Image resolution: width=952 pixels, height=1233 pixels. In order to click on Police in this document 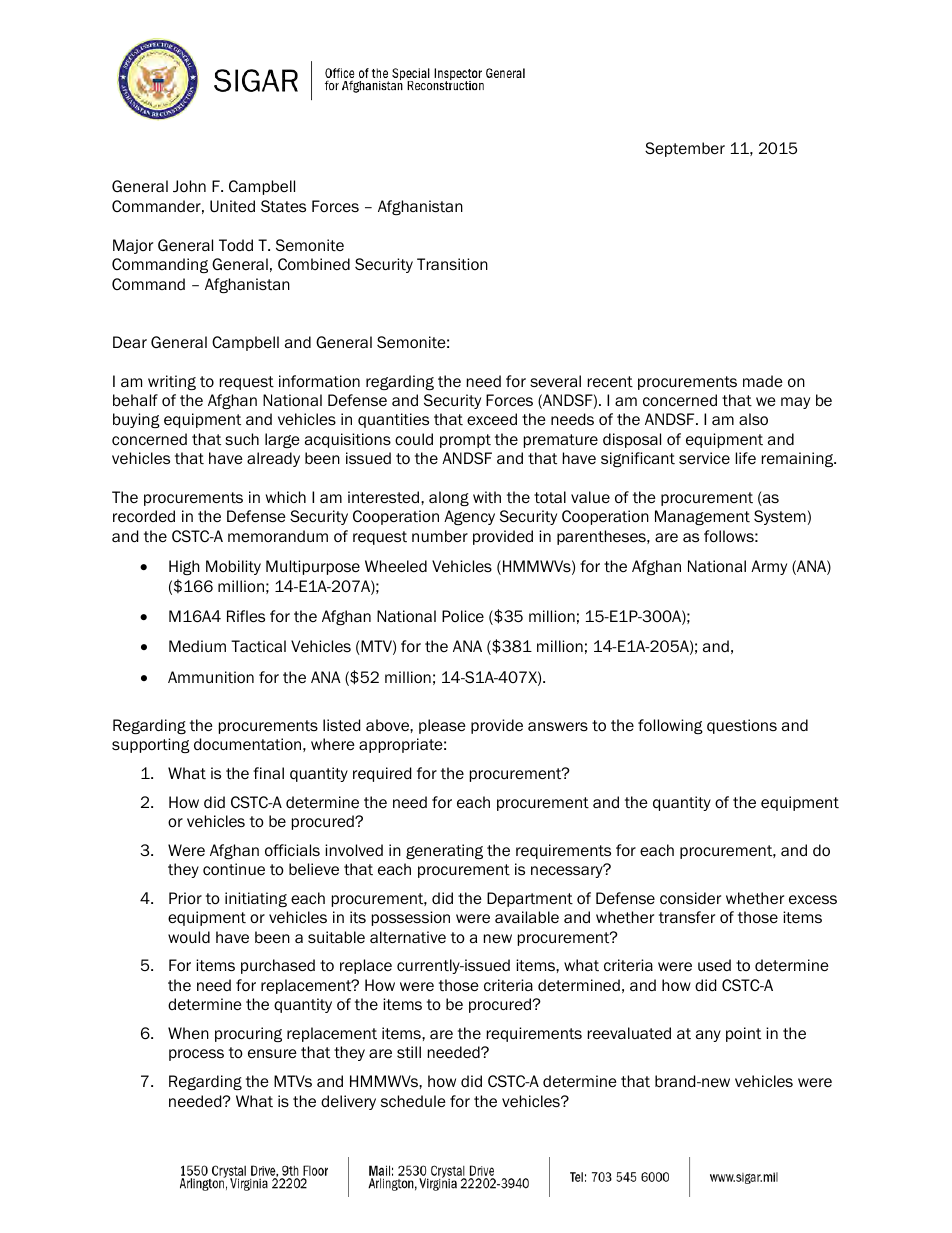, I will do `click(463, 616)`.
